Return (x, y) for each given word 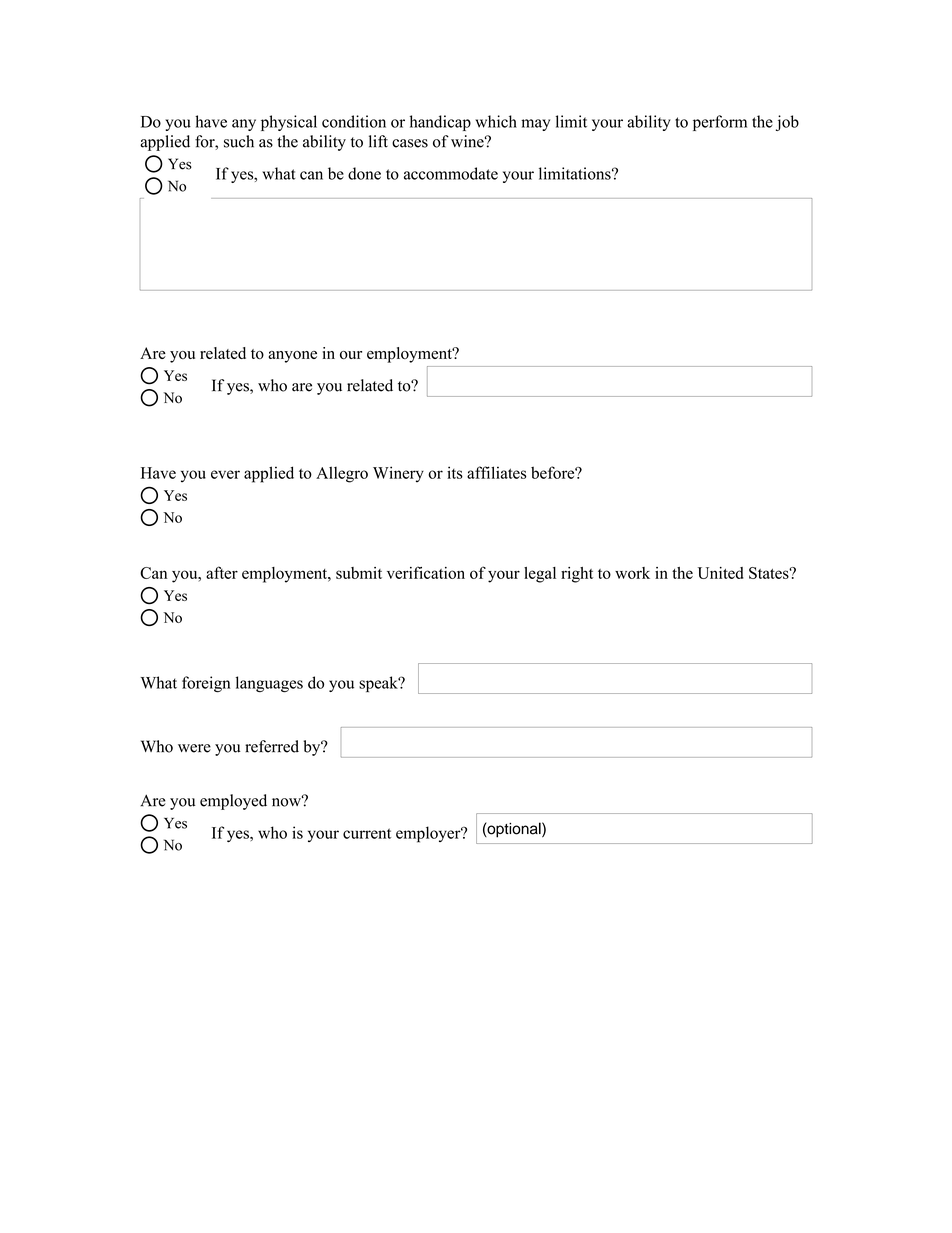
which (496, 121)
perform (720, 123)
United (720, 573)
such (239, 141)
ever (225, 474)
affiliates (497, 472)
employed (233, 802)
